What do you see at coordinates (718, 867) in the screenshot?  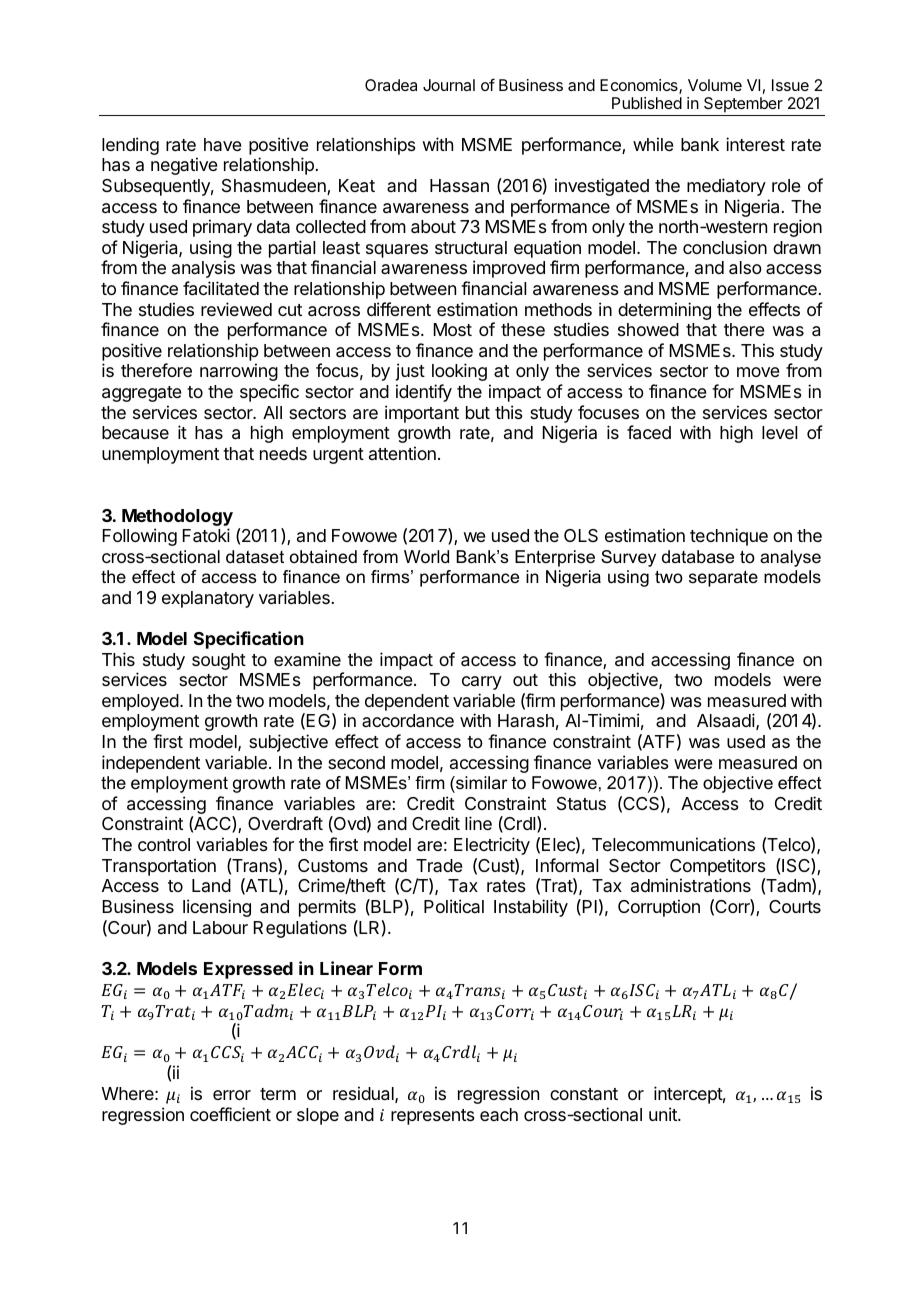 I see `Competitors` at bounding box center [718, 867].
